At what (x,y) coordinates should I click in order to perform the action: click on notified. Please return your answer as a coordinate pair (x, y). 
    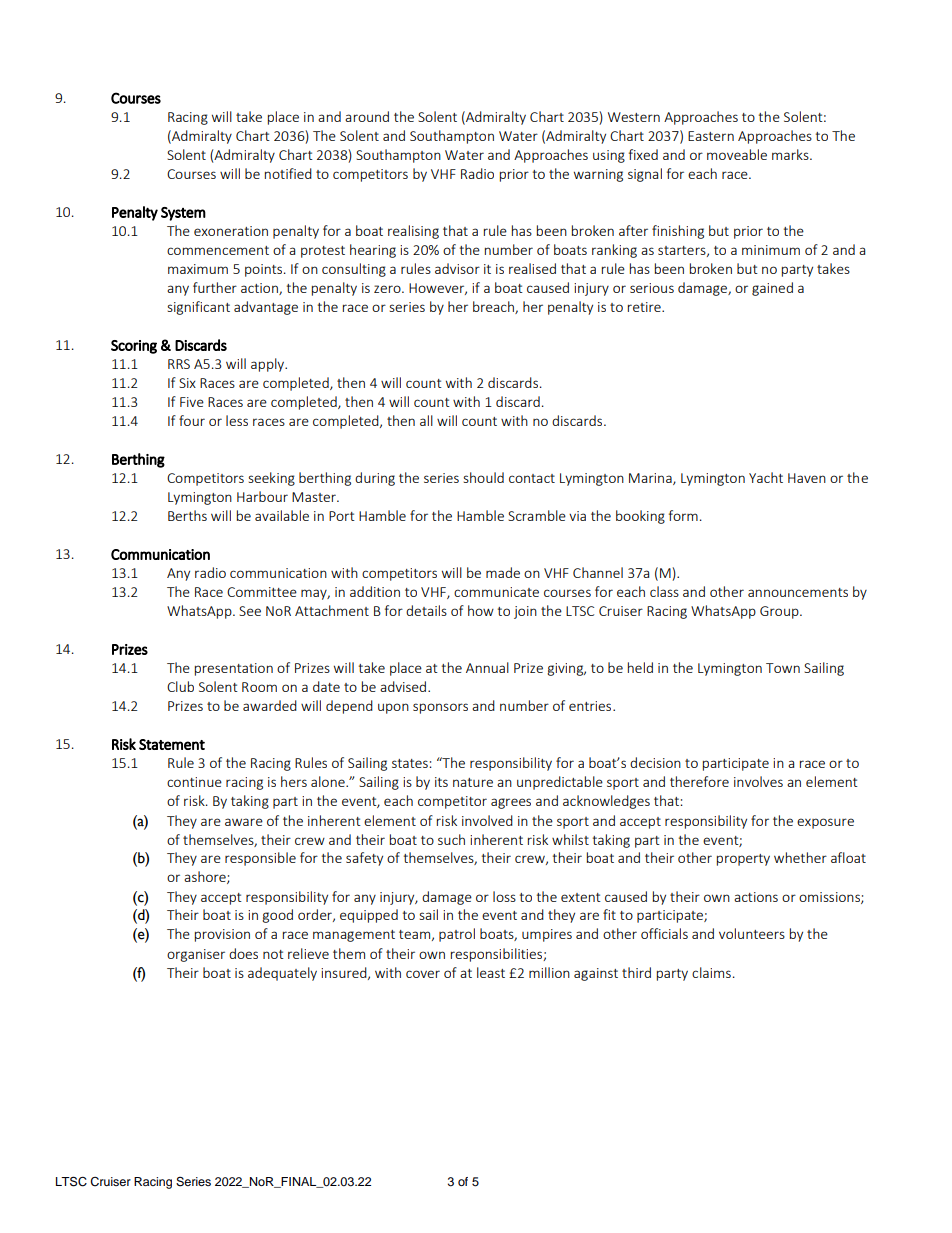
    Looking at the image, I should click on (288, 173).
